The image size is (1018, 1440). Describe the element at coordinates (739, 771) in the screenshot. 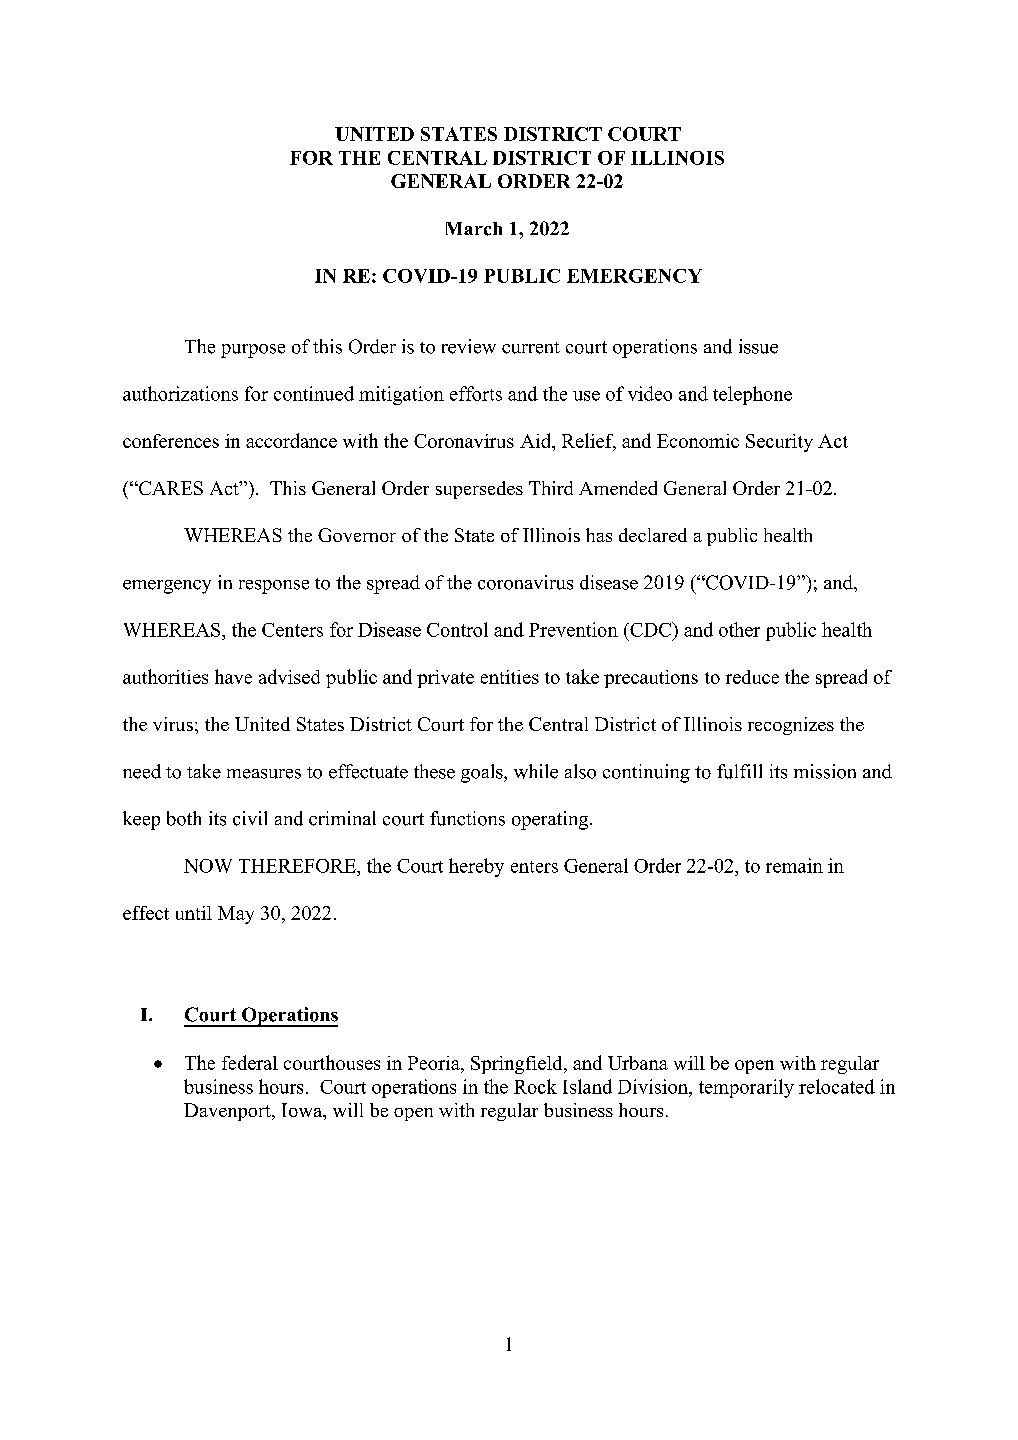

I see `fulfill` at that location.
